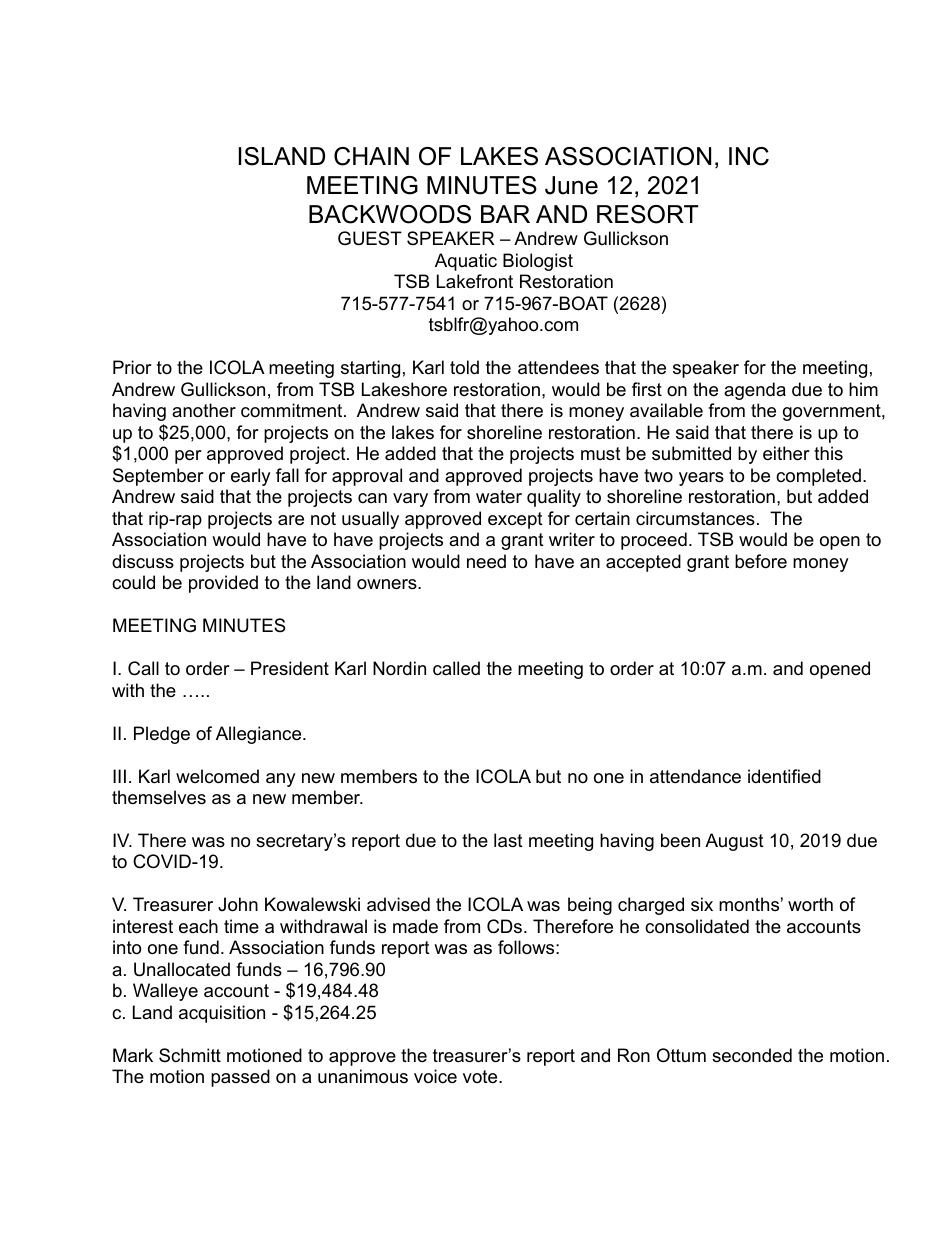  I want to click on provided, so click(223, 584).
